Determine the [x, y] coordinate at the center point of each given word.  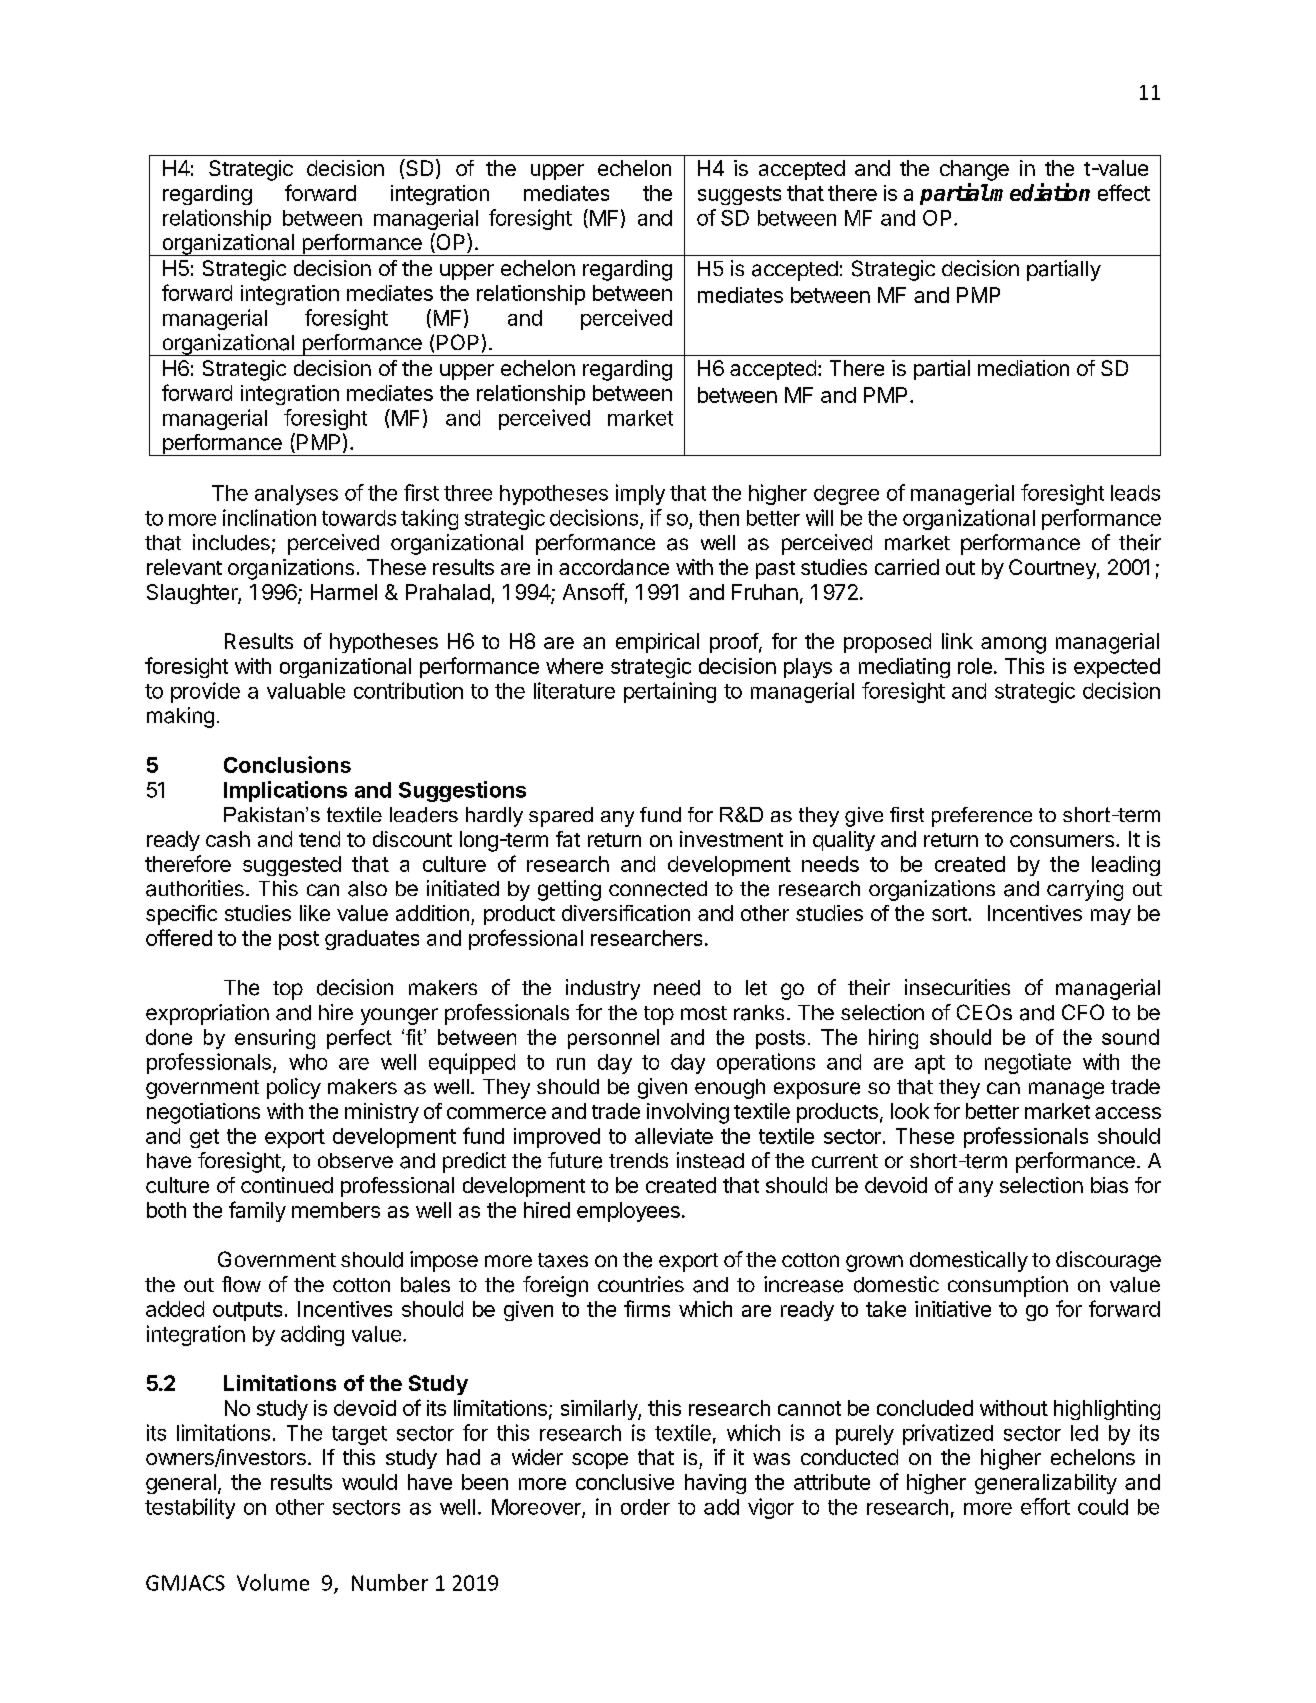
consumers [1062, 841]
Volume [273, 1582]
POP [458, 342]
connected [658, 889]
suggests [739, 195]
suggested [292, 866]
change [974, 170]
